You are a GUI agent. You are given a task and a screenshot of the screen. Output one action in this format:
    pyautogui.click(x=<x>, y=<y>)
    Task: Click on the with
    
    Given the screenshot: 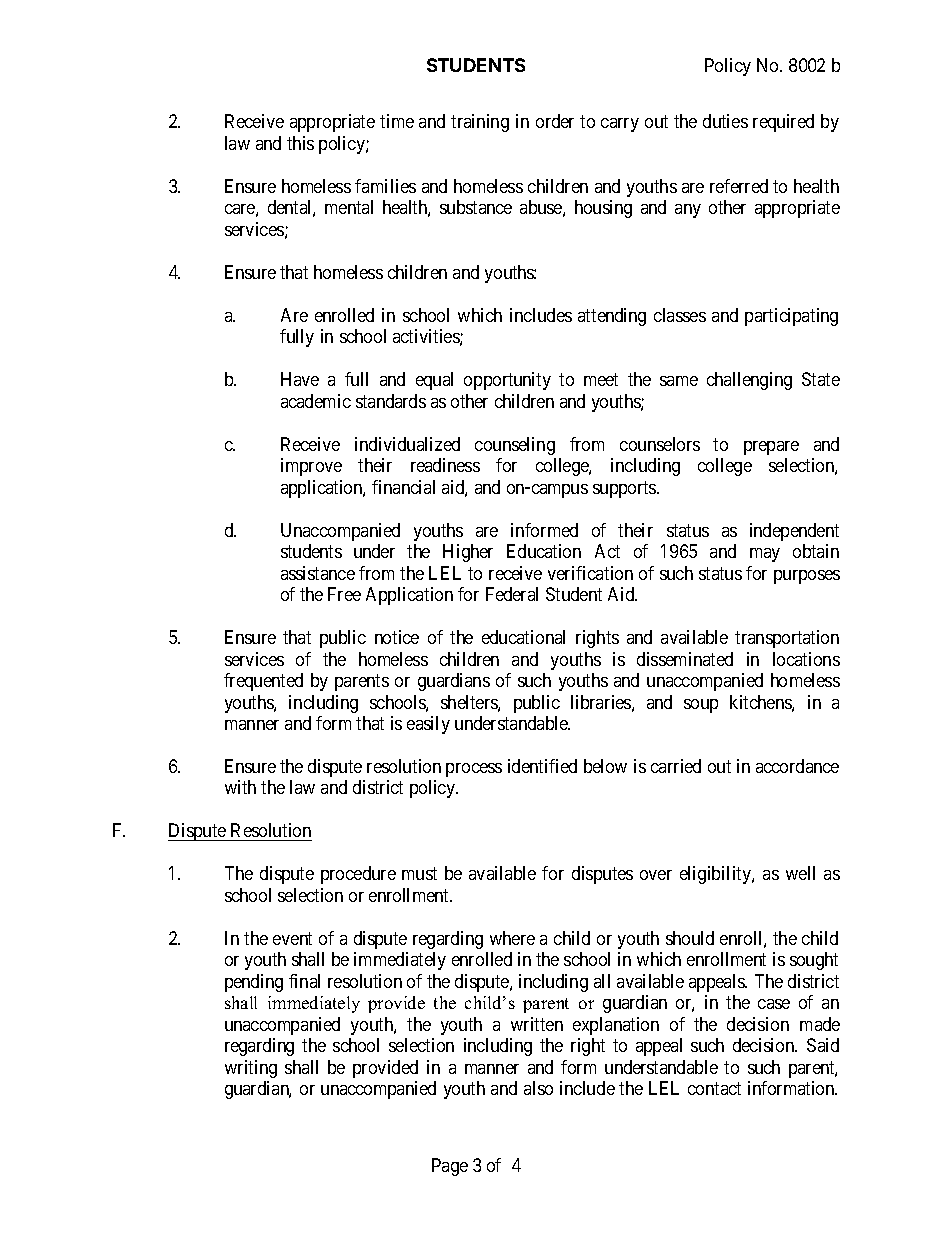 What is the action you would take?
    pyautogui.click(x=240, y=787)
